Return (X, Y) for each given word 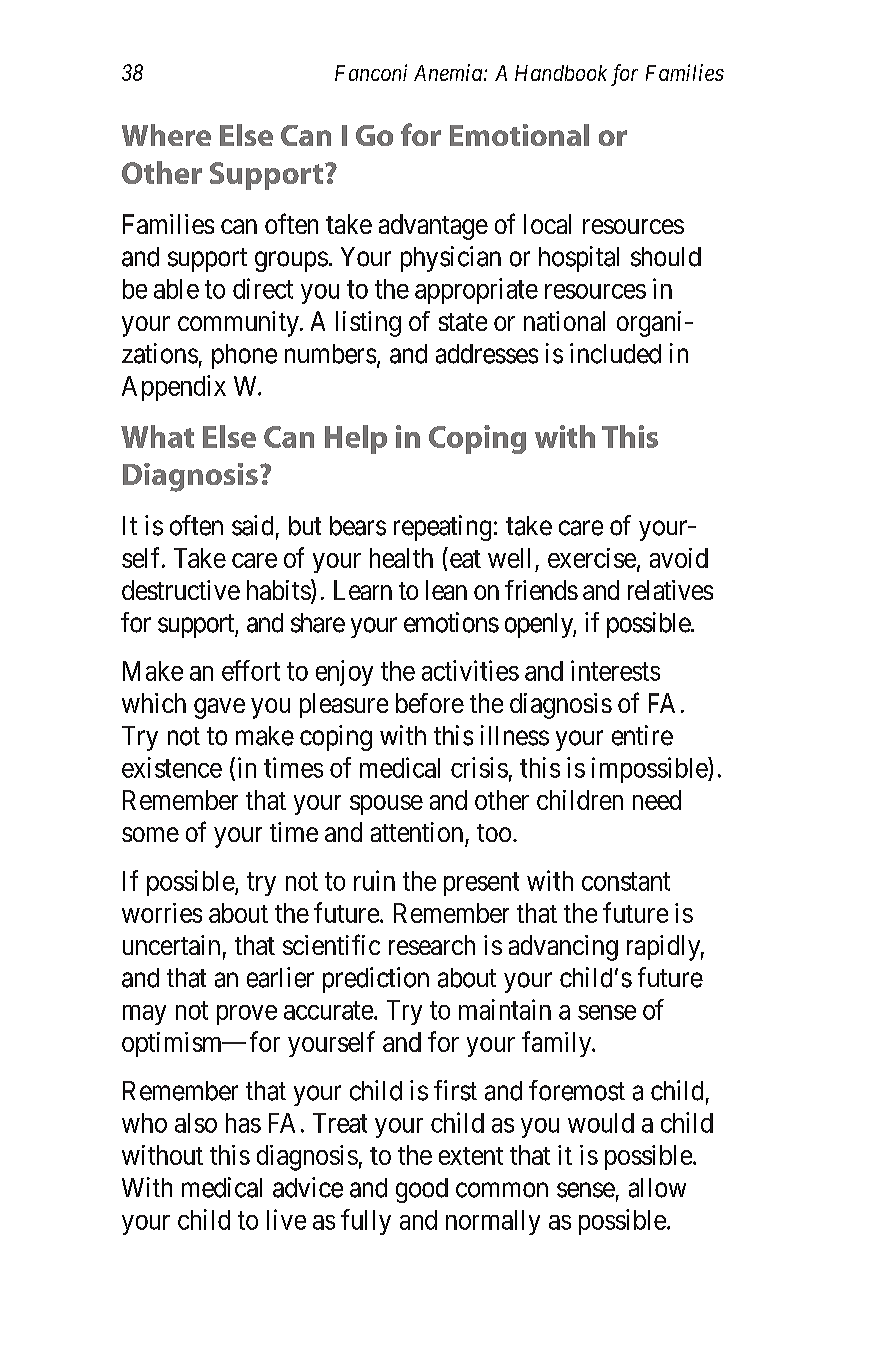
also (196, 1123)
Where (166, 135)
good (422, 1190)
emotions (451, 622)
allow (657, 1188)
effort (251, 670)
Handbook (561, 73)
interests (615, 670)
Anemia (449, 72)
